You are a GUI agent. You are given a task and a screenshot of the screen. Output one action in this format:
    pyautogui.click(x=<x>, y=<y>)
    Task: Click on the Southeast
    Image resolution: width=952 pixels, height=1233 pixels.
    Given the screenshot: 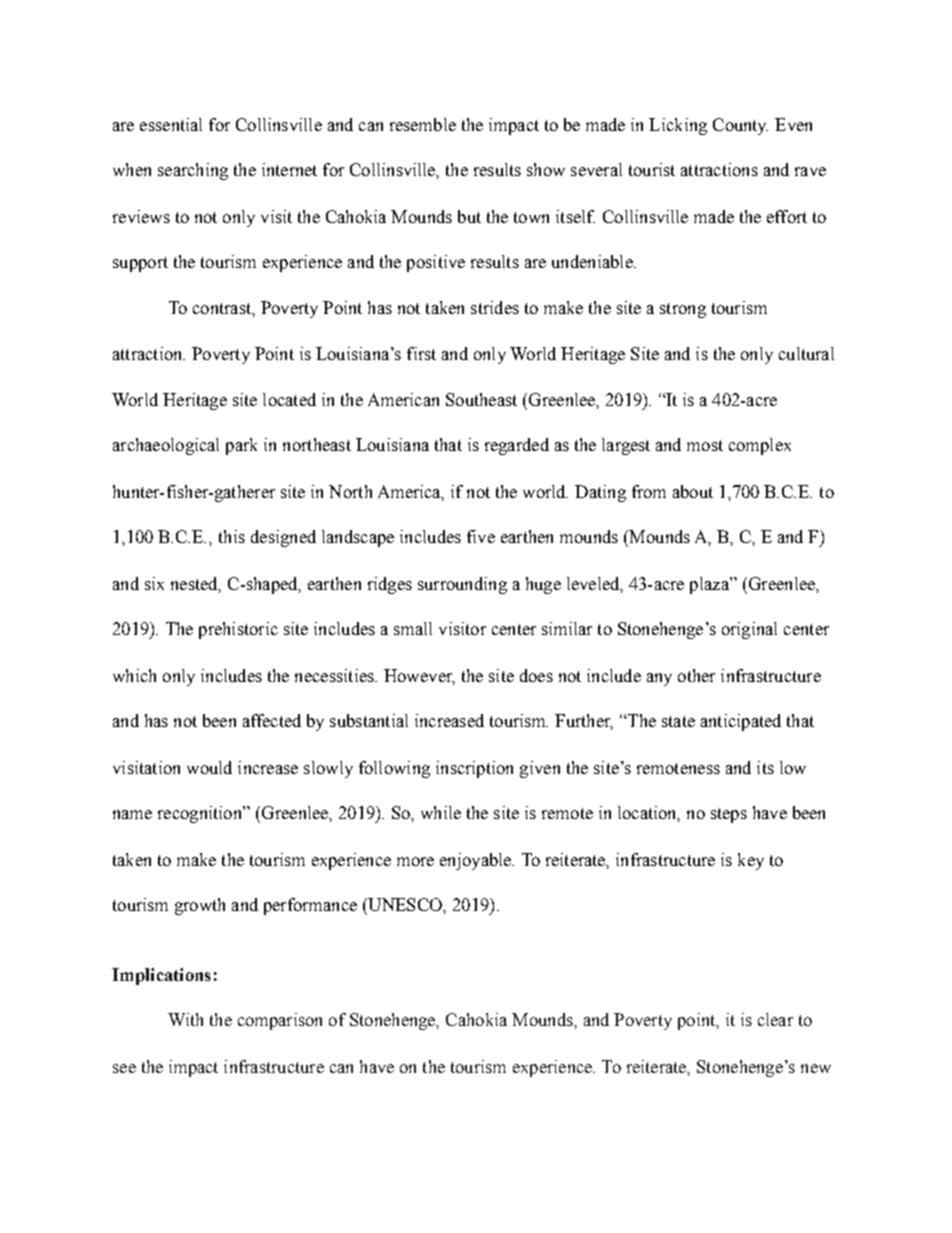 What is the action you would take?
    pyautogui.click(x=481, y=399)
